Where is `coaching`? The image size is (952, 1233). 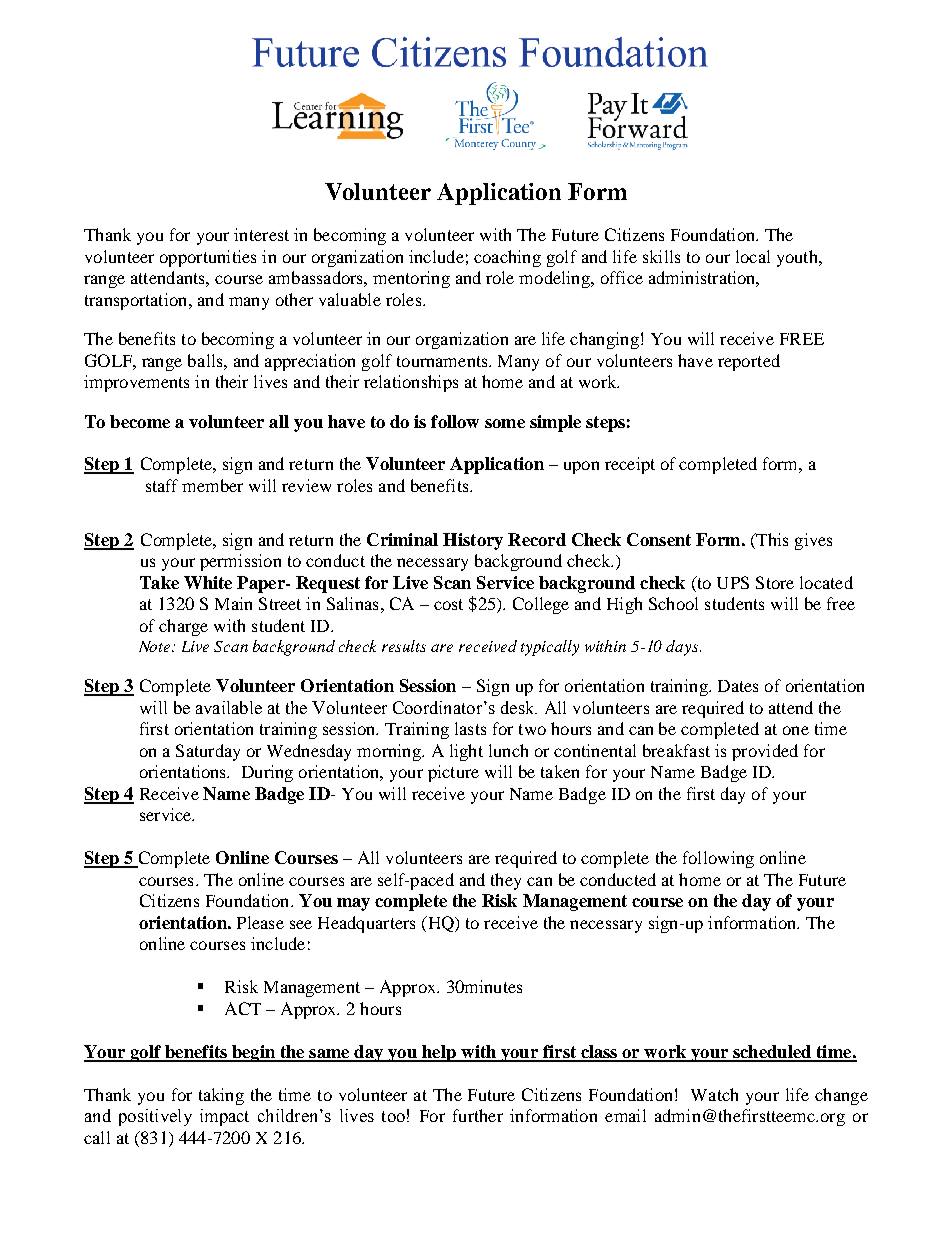 coaching is located at coordinates (507, 258).
